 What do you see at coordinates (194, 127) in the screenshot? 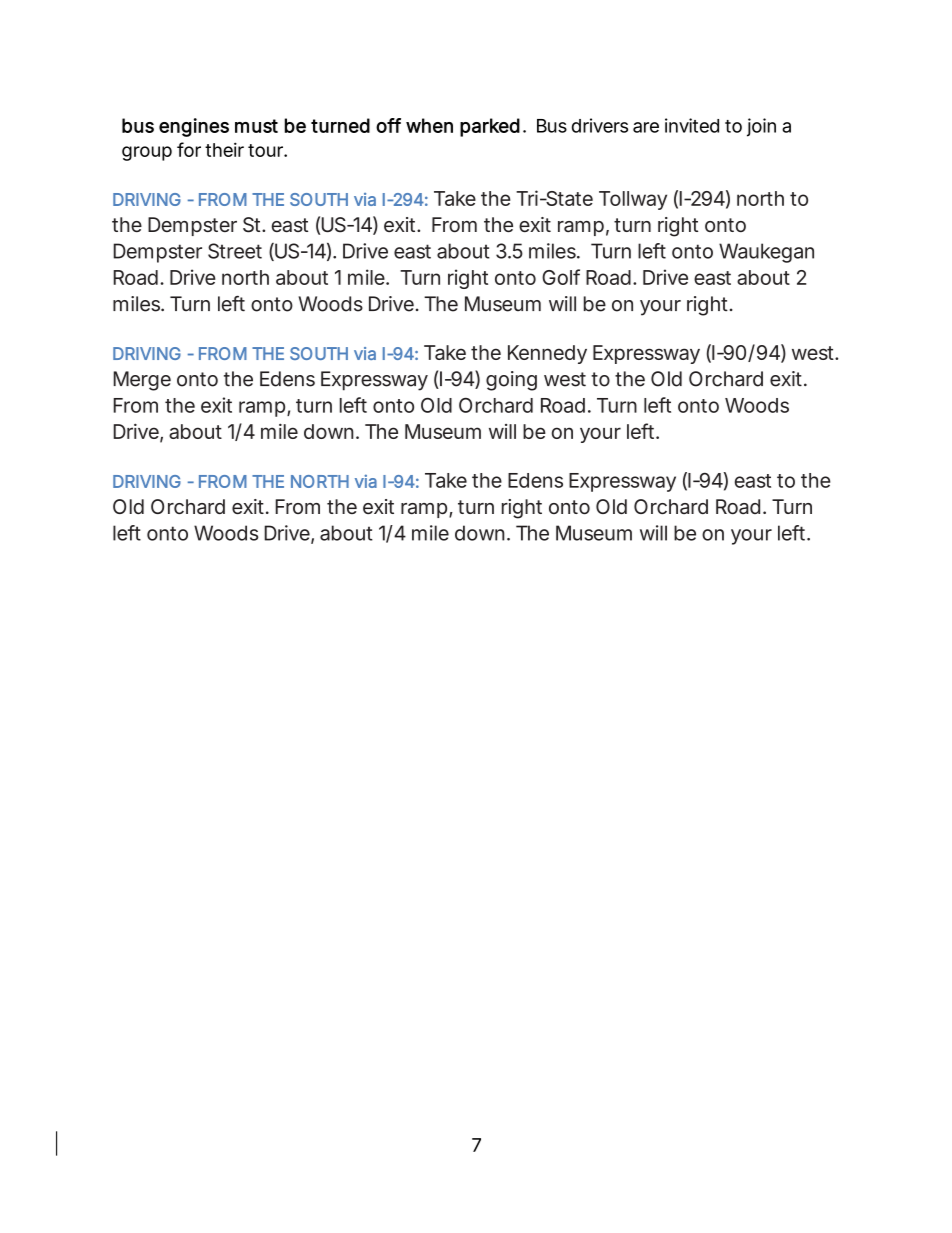
I see `engines` at bounding box center [194, 127].
